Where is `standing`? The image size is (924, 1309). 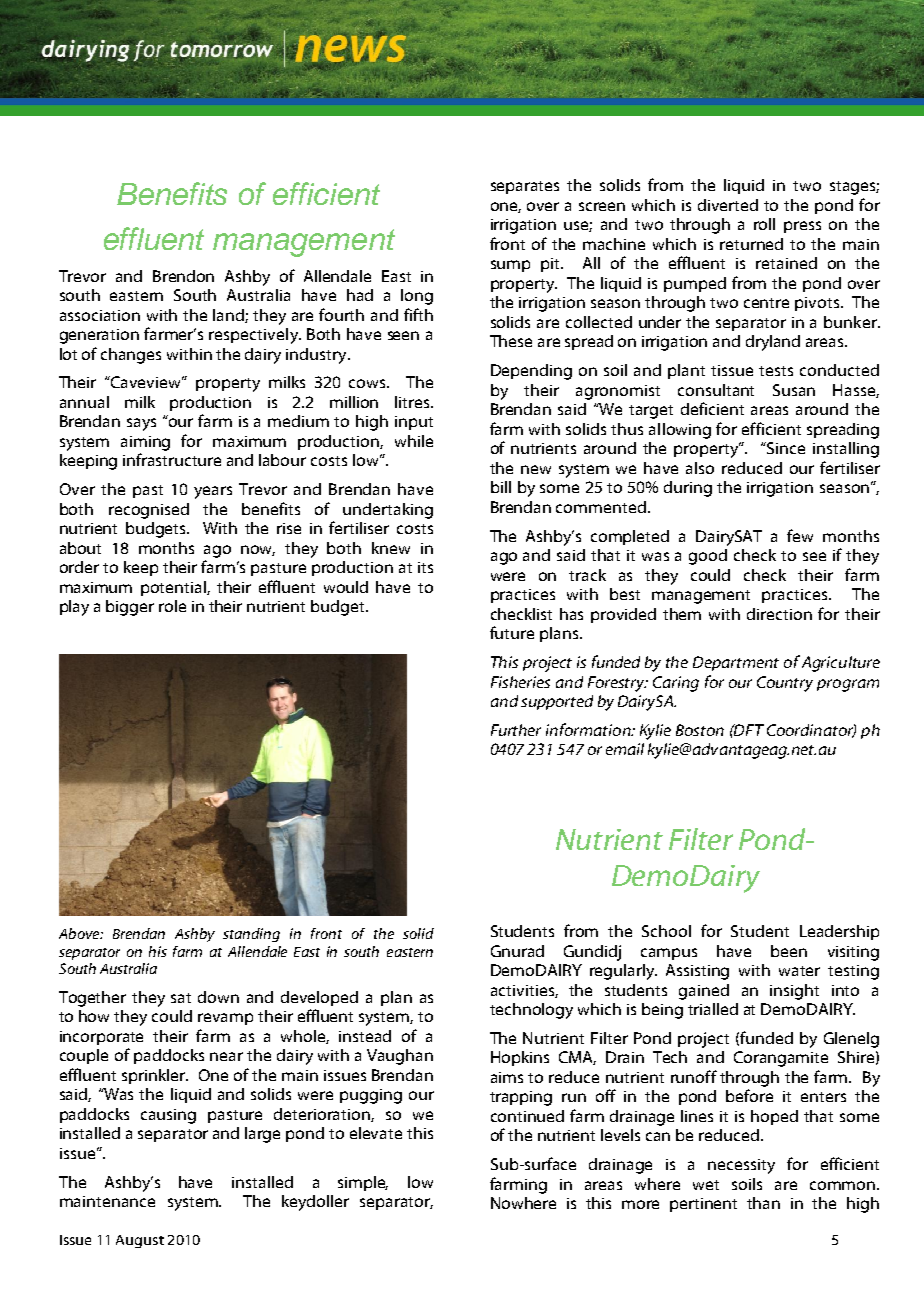
standing is located at coordinates (251, 935).
